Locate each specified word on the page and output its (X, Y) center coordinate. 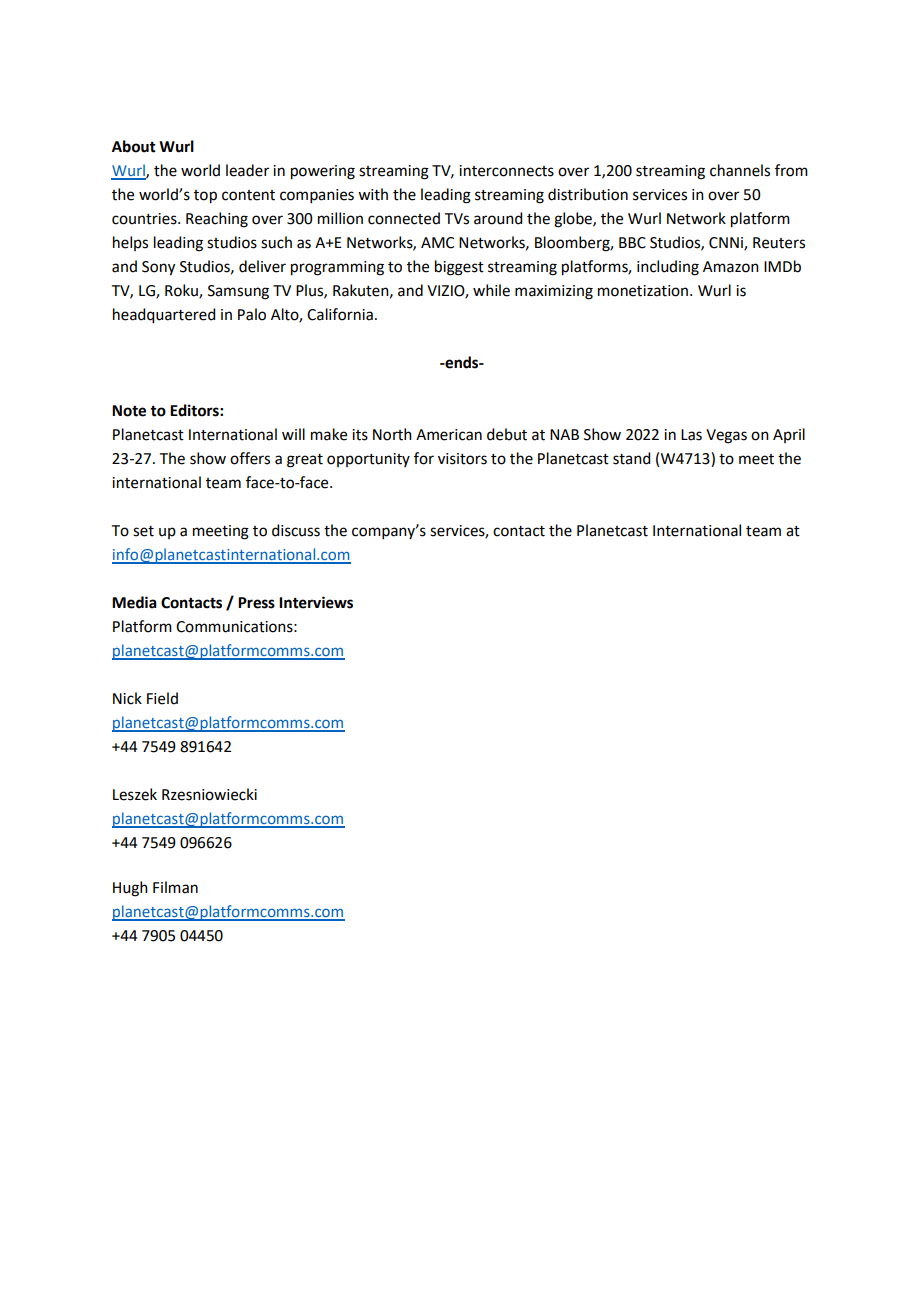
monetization (643, 291)
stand (631, 458)
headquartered (164, 316)
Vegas (726, 436)
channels (740, 170)
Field (162, 698)
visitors (462, 459)
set (143, 531)
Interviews (316, 602)
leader (247, 170)
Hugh (130, 889)
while (491, 290)
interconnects (506, 171)
